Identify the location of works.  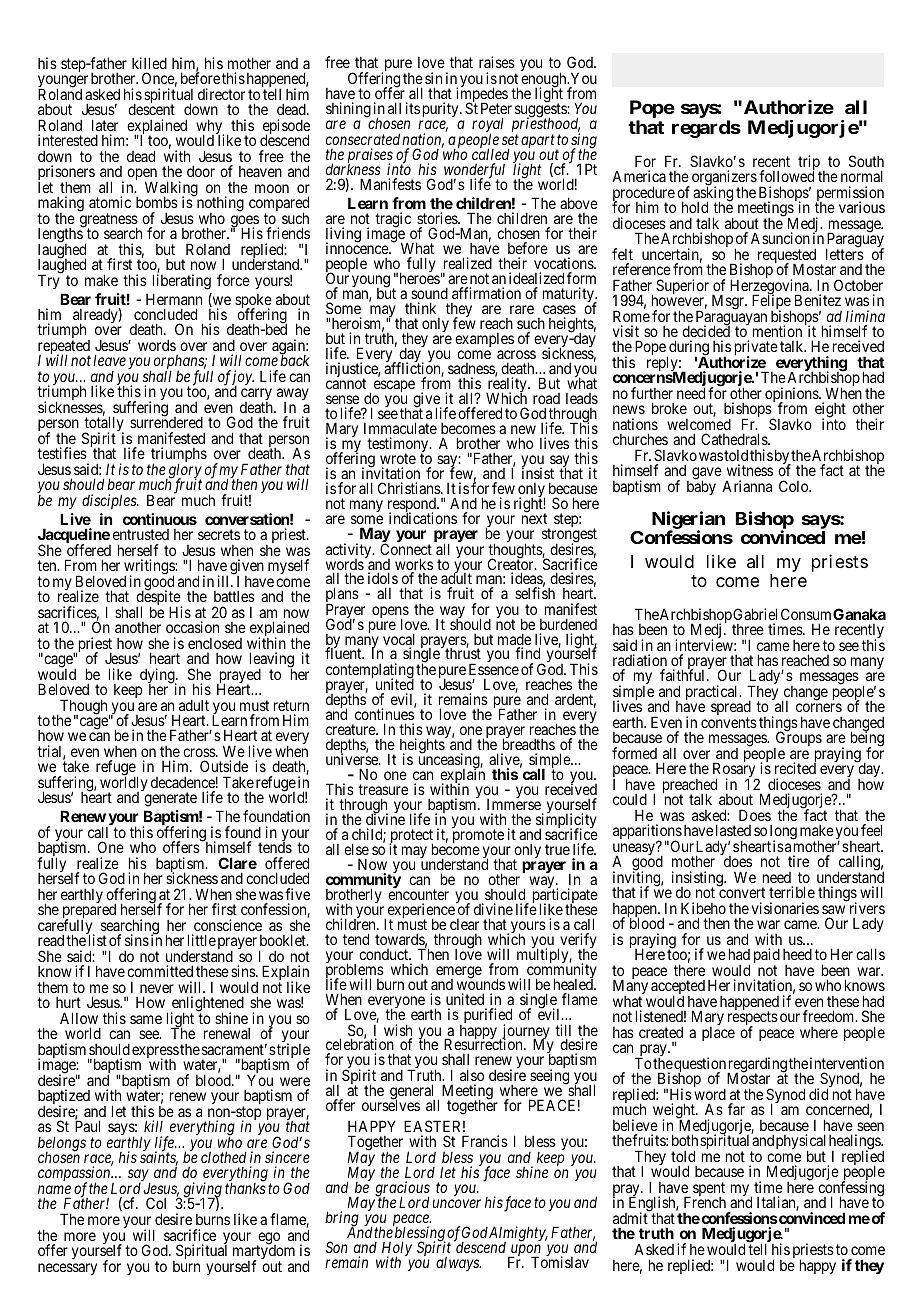
(414, 565).
